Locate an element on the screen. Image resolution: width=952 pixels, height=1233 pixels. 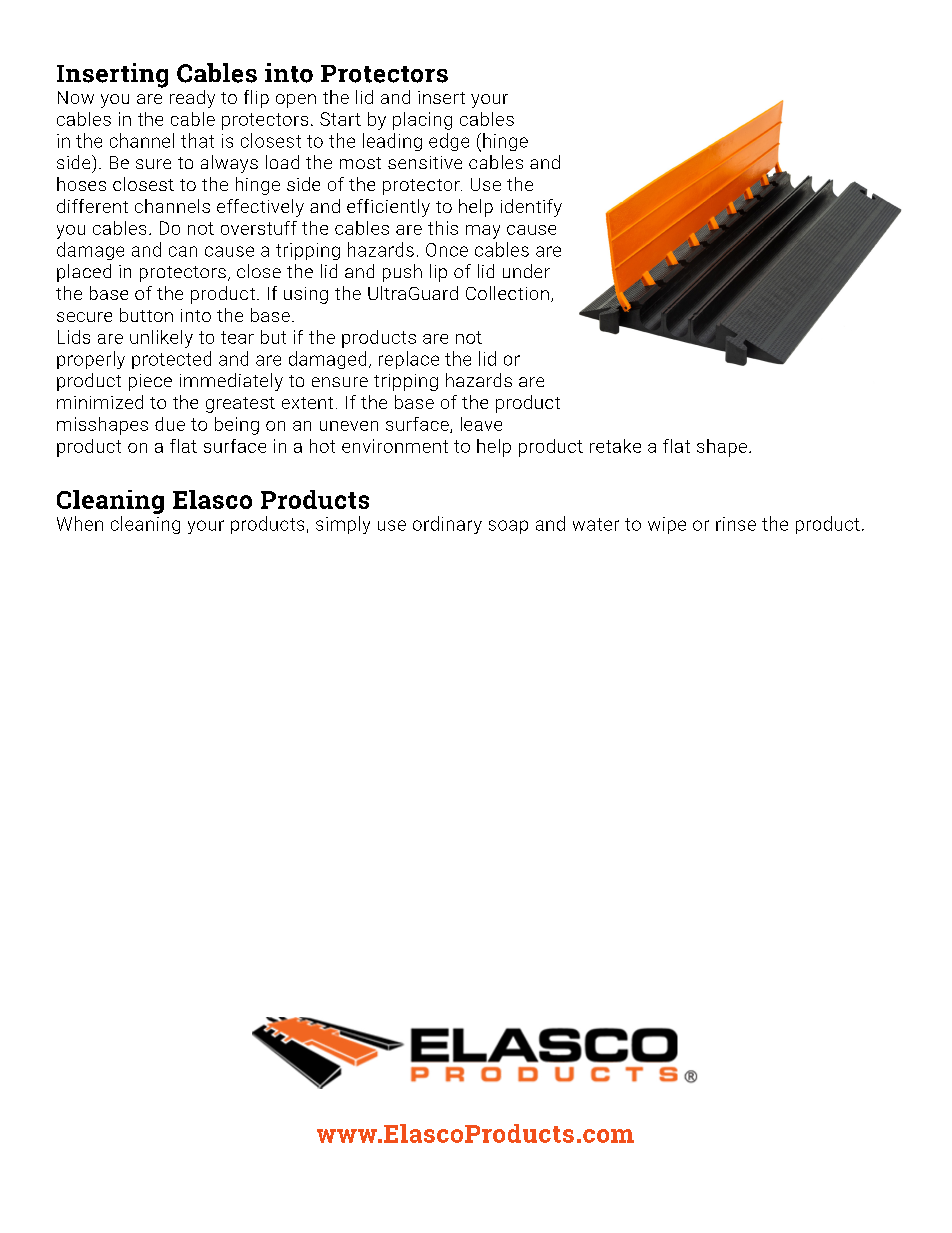
placing is located at coordinates (422, 121).
